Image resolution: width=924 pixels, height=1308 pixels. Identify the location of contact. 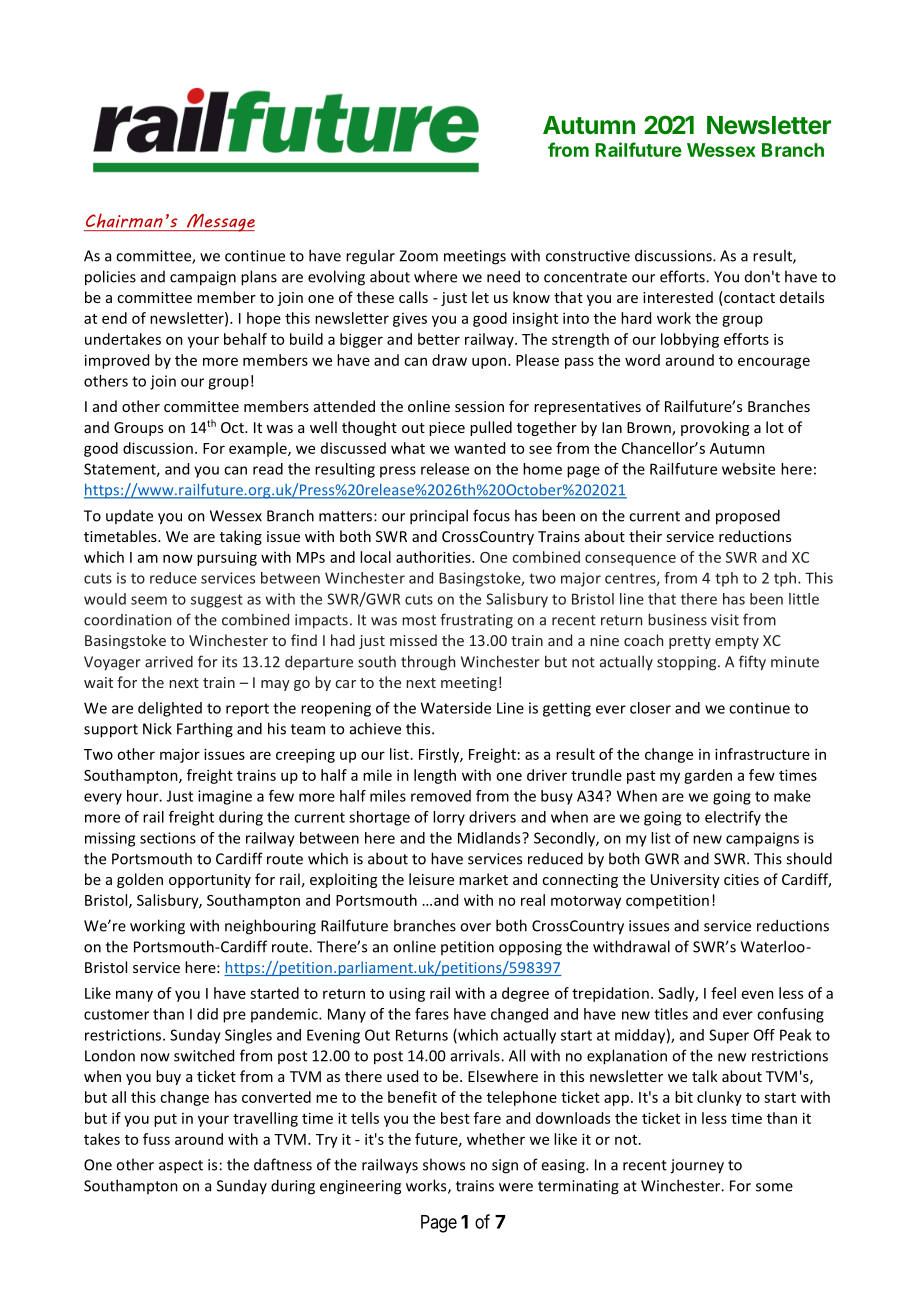
(748, 298).
